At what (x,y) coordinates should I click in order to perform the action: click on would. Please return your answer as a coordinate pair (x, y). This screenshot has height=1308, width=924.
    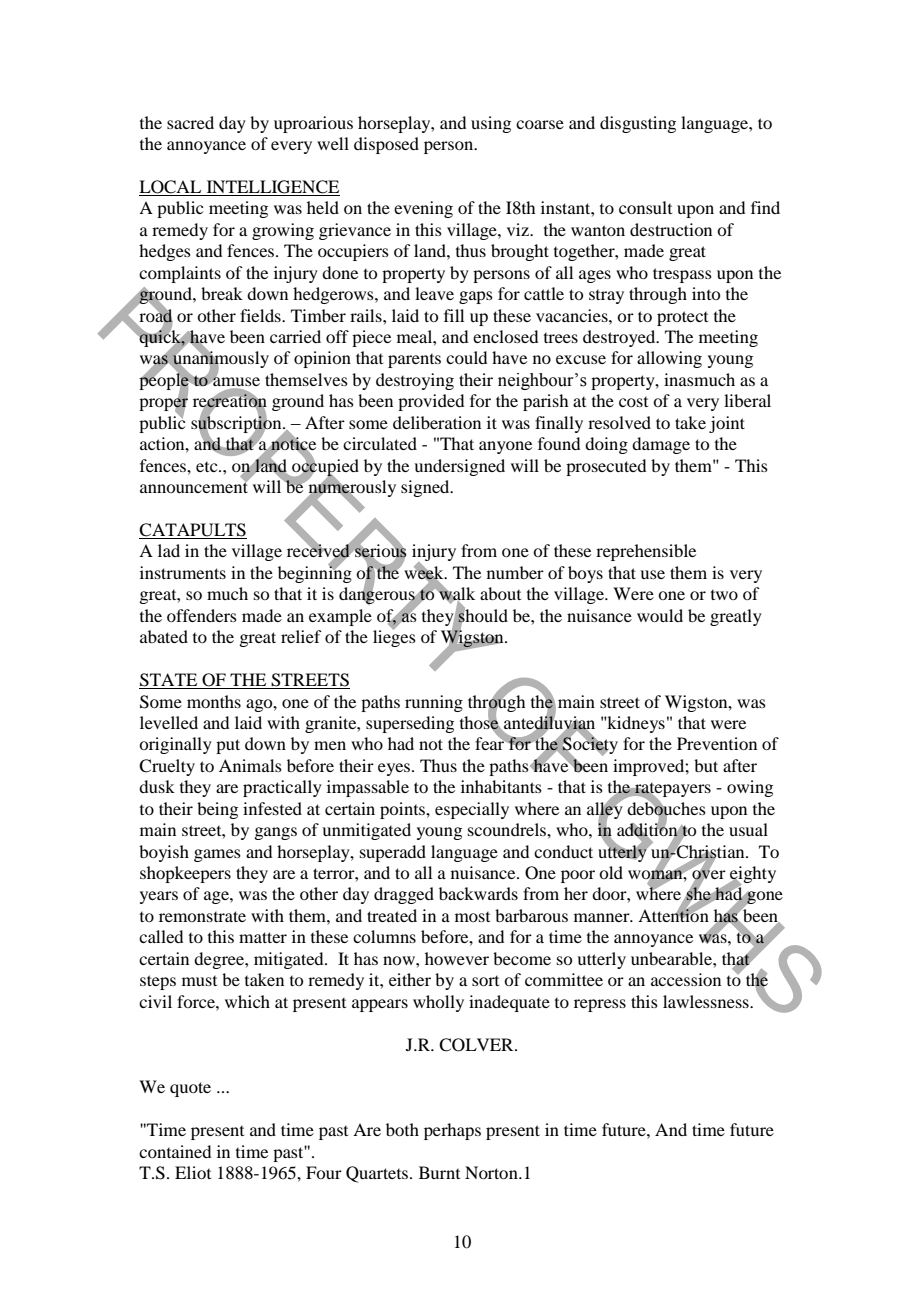
    Looking at the image, I should click on (660, 615).
